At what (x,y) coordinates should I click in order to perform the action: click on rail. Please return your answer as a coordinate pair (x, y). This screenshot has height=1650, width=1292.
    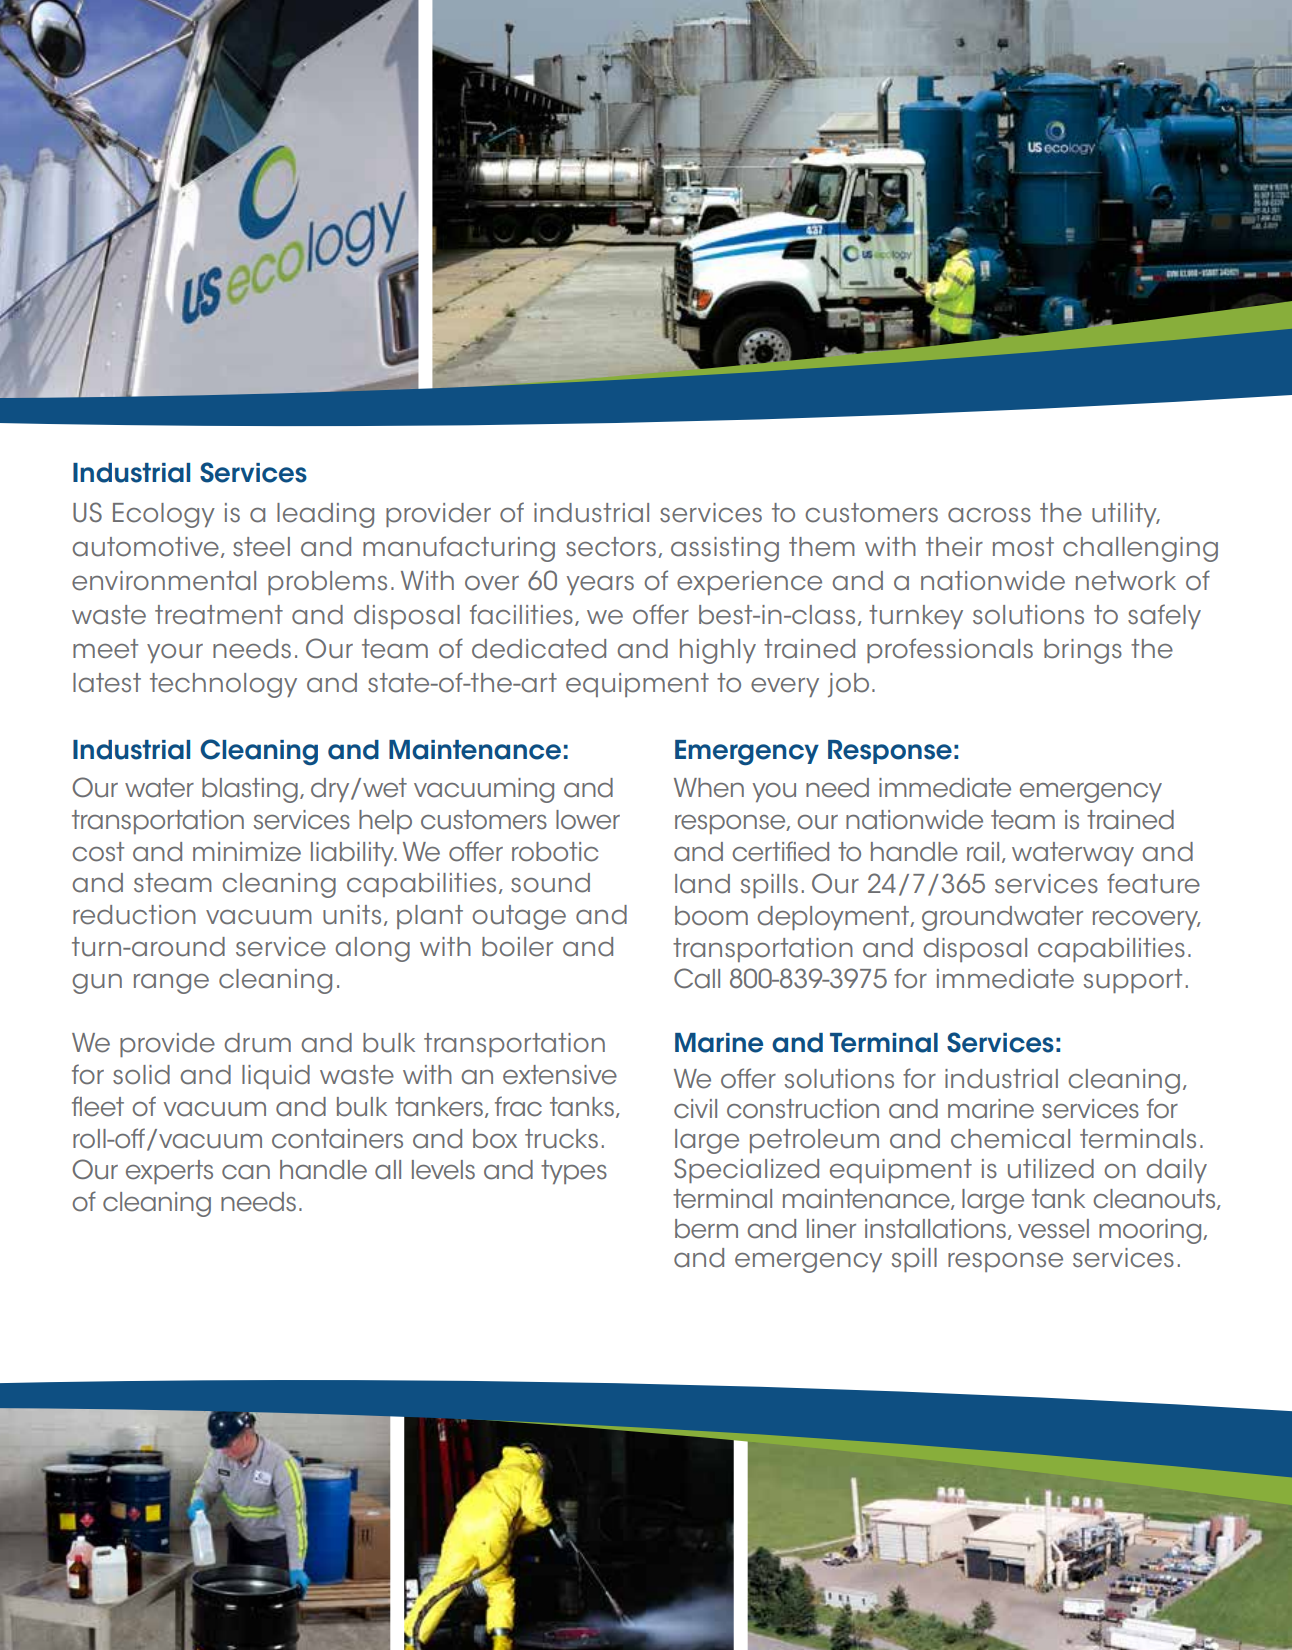
    Looking at the image, I should click on (983, 852).
